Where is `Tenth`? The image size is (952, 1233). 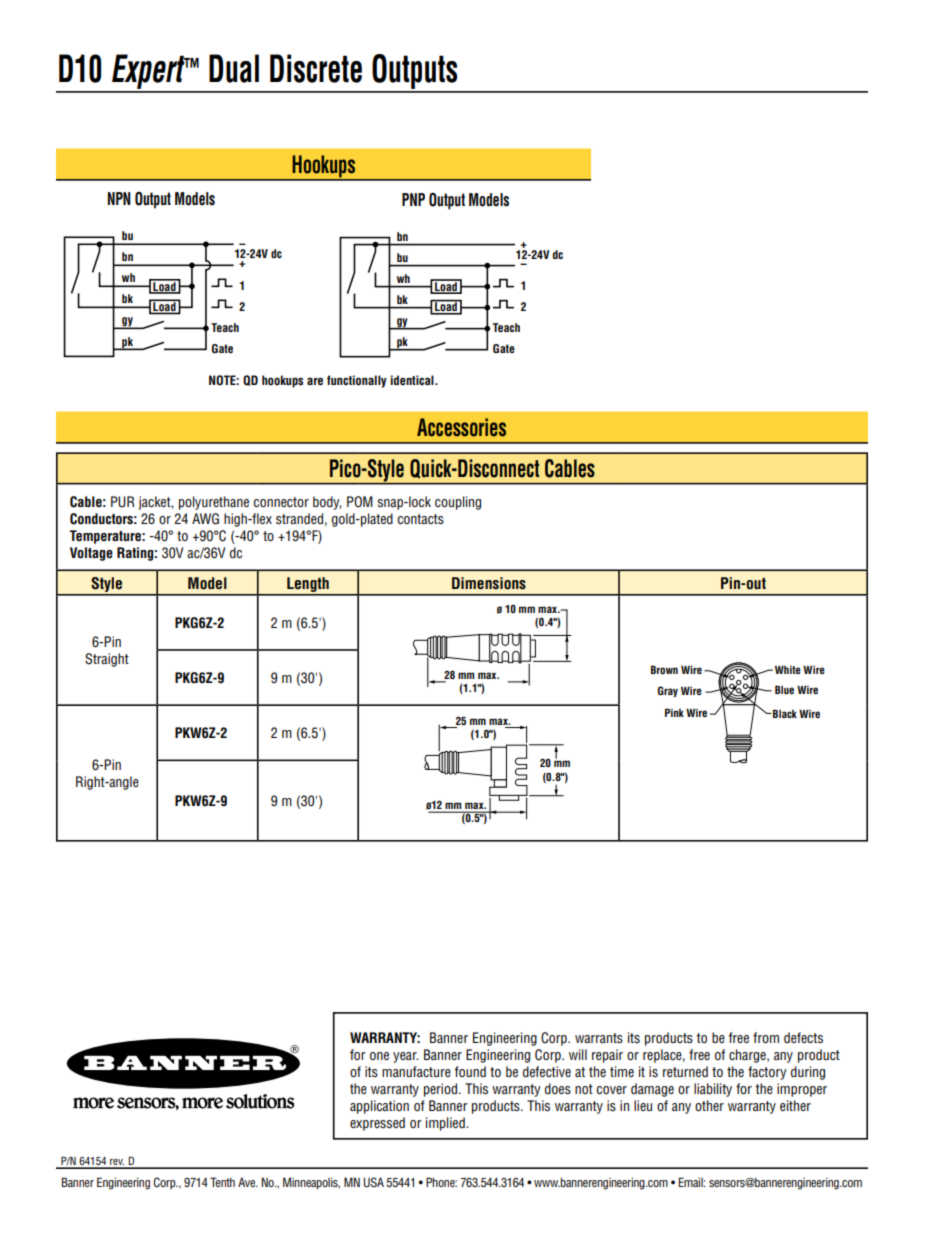 Tenth is located at coordinates (222, 1182).
